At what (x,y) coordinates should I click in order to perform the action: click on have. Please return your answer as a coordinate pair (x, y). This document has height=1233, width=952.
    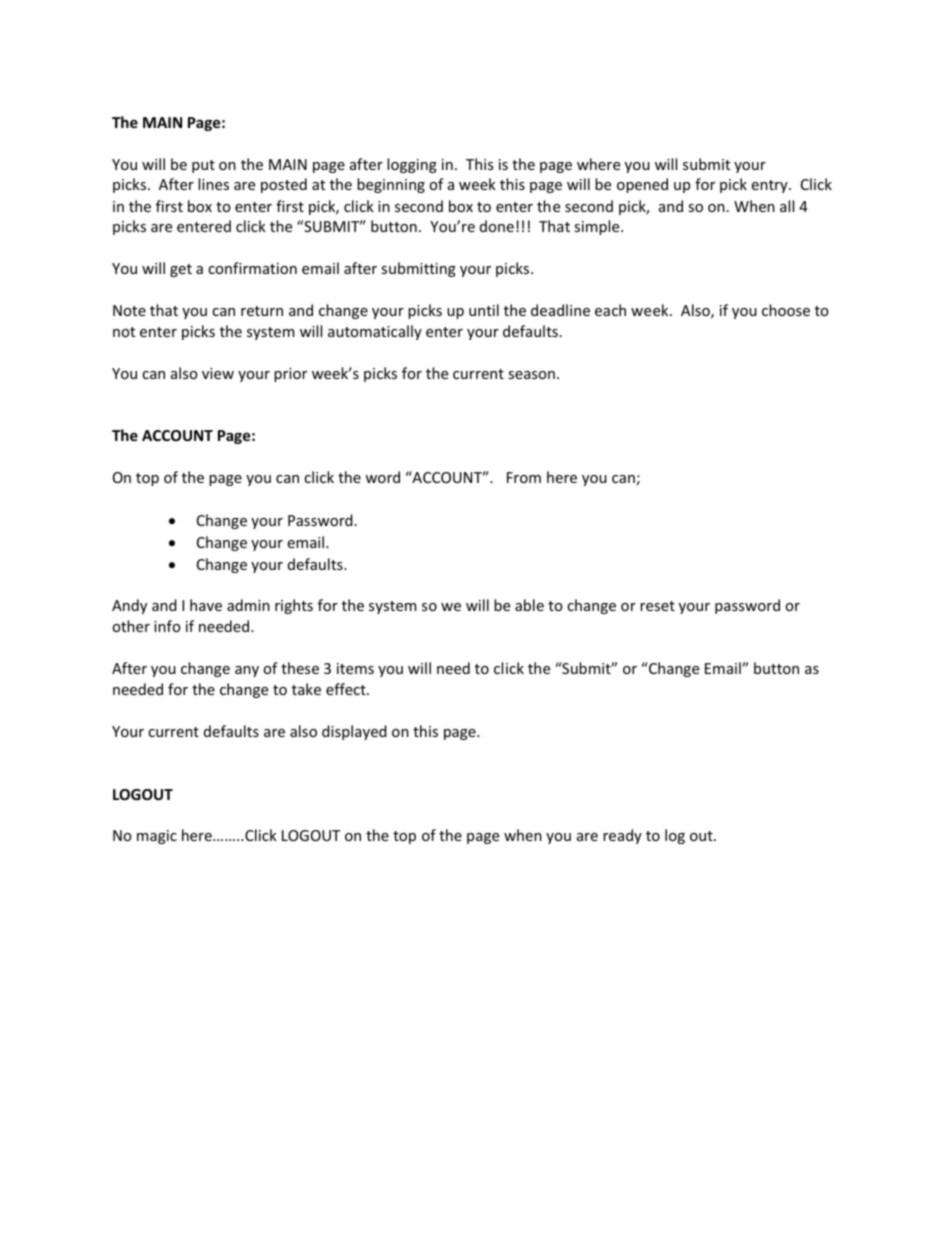
    Looking at the image, I should click on (206, 605).
